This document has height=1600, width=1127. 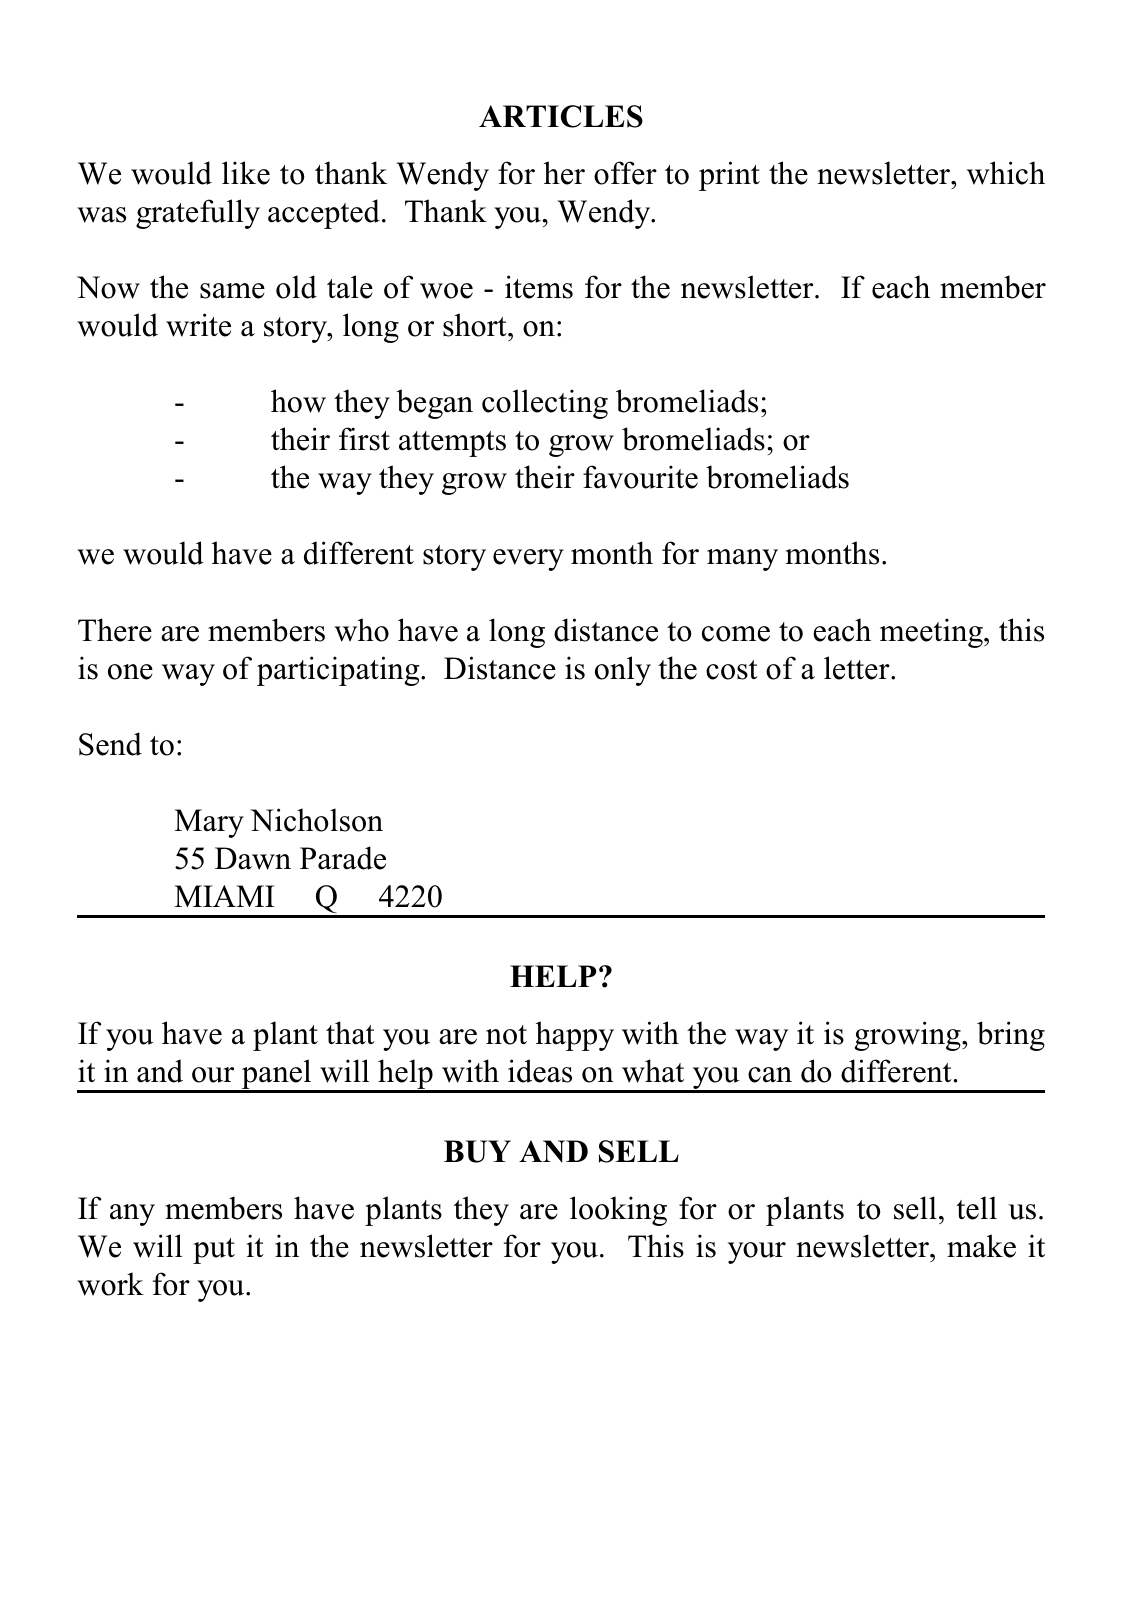 What do you see at coordinates (623, 671) in the document?
I see `only` at bounding box center [623, 671].
